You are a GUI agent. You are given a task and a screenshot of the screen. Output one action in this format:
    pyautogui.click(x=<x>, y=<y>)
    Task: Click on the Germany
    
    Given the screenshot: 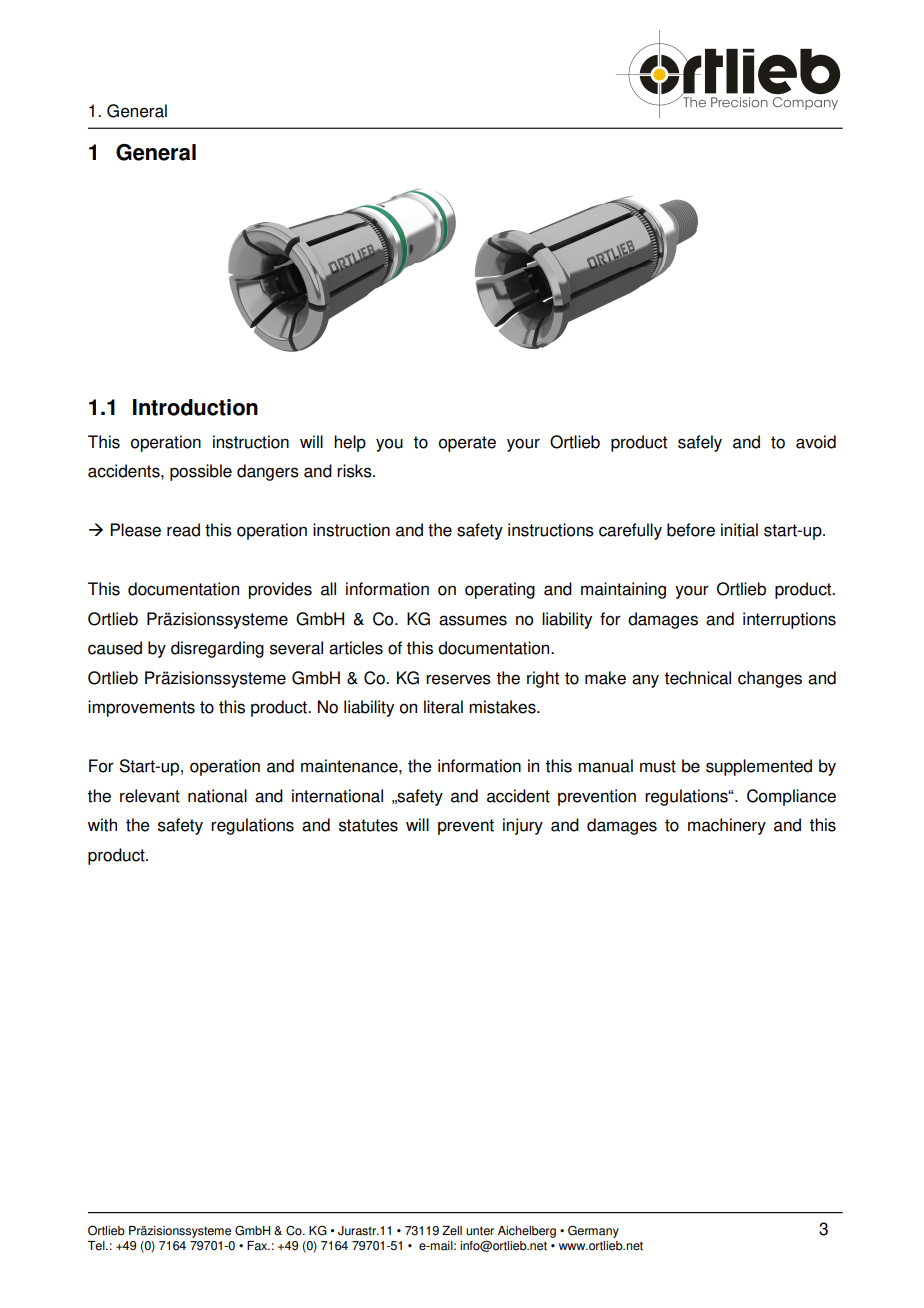 What is the action you would take?
    pyautogui.click(x=593, y=1231)
